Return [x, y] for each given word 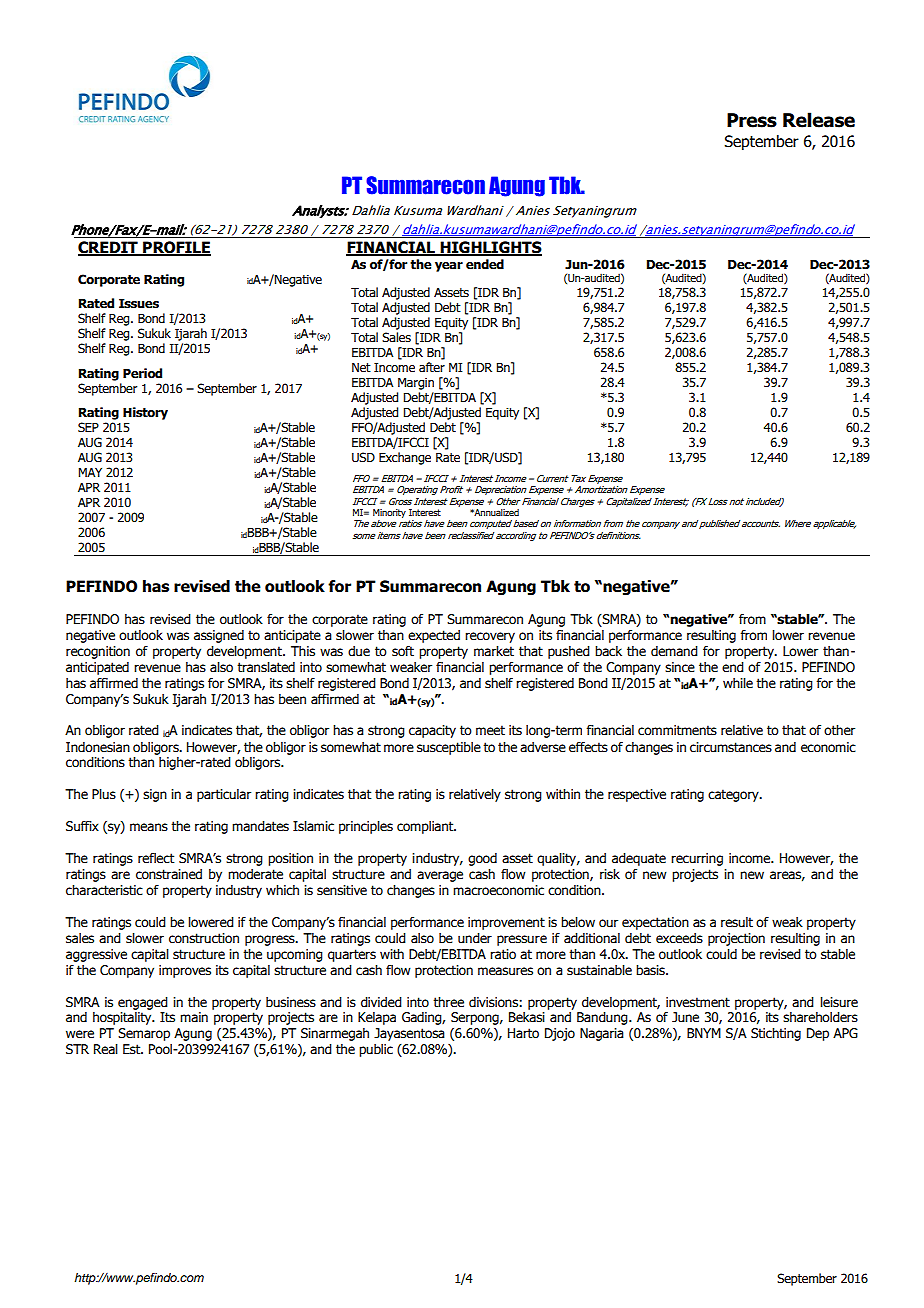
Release [819, 120]
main [194, 1017]
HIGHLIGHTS [490, 248]
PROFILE [176, 248]
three [448, 1002]
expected [434, 636]
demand [674, 651]
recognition [98, 652]
